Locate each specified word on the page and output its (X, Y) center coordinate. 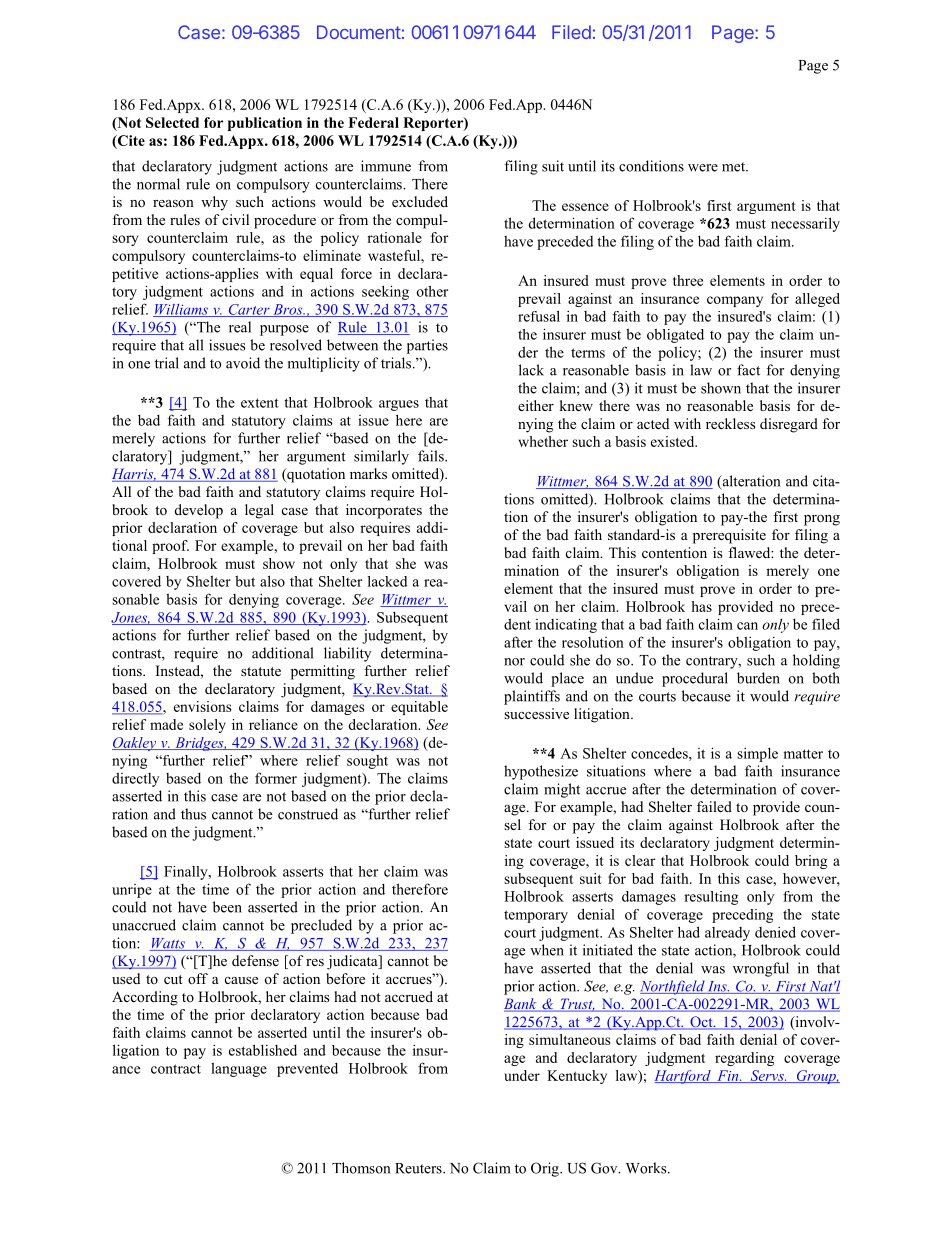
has (701, 606)
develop (199, 511)
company (735, 301)
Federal (373, 122)
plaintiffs (532, 697)
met (735, 167)
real (240, 327)
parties (427, 346)
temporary (536, 916)
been (227, 907)
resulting (711, 898)
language (239, 1069)
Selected (172, 122)
